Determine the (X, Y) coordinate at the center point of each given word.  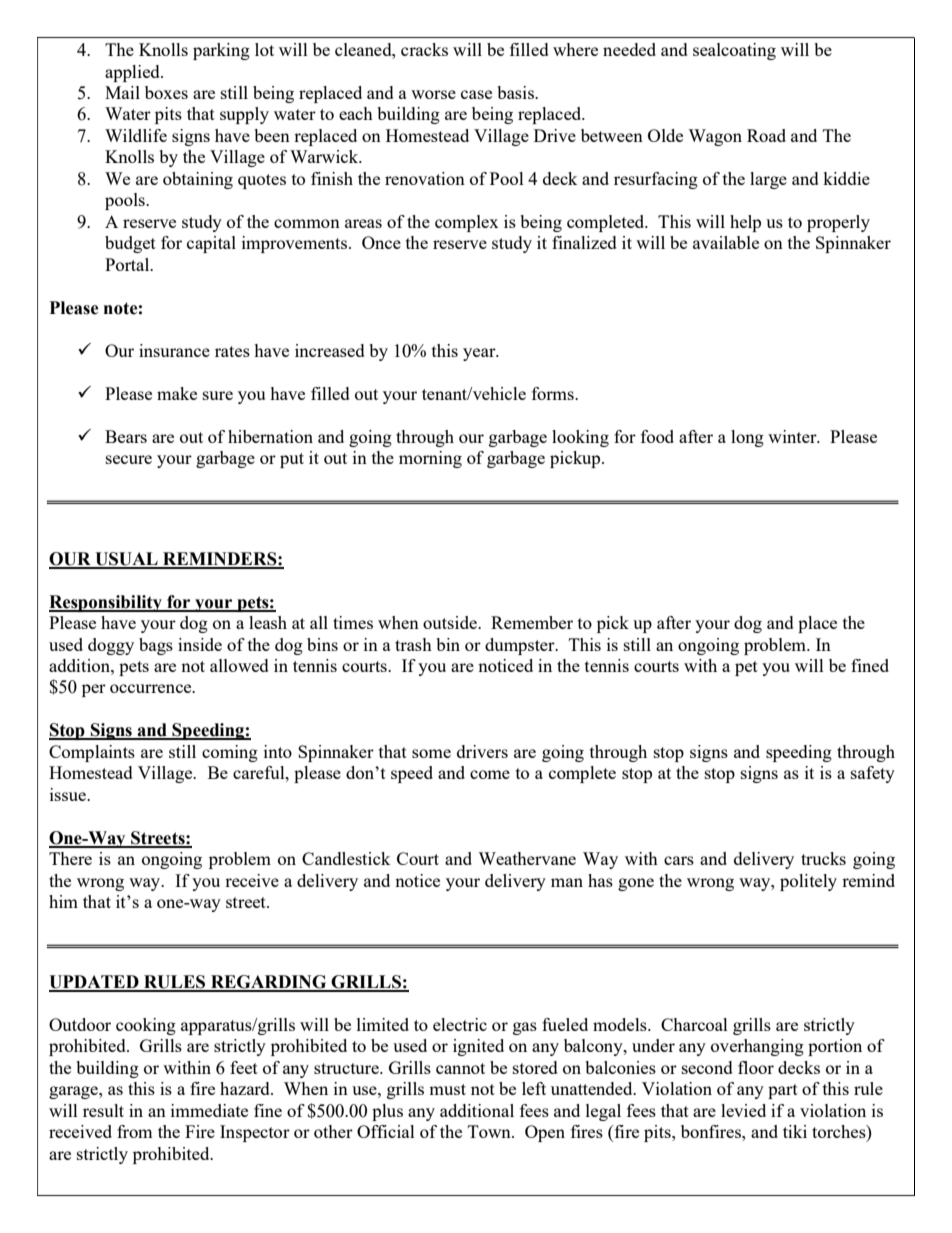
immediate (209, 1110)
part (783, 1091)
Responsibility (106, 603)
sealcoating (734, 51)
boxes (166, 92)
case (476, 94)
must (447, 1089)
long (747, 438)
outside (451, 622)
